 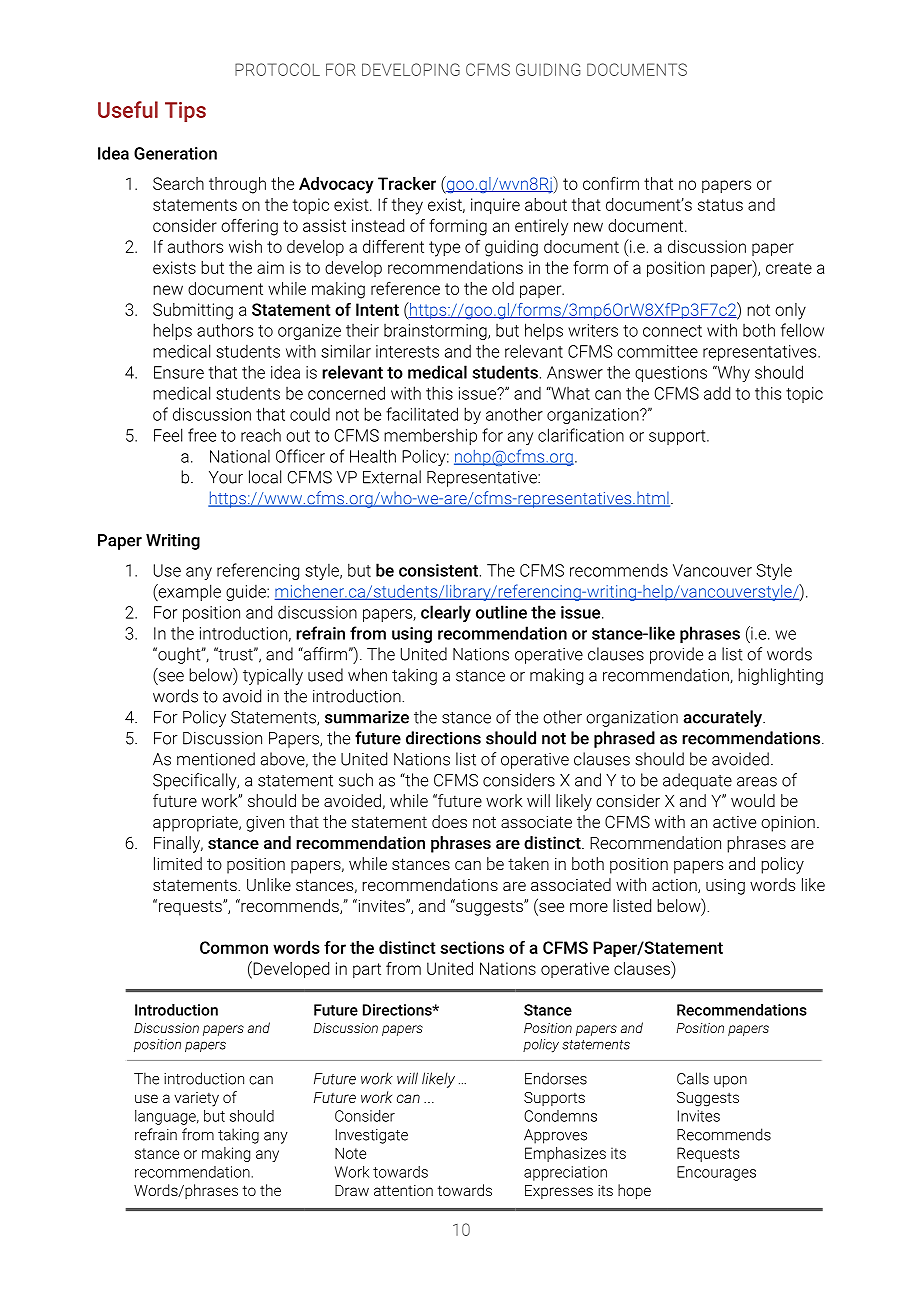 What do you see at coordinates (196, 1099) in the screenshot?
I see `variety` at bounding box center [196, 1099].
